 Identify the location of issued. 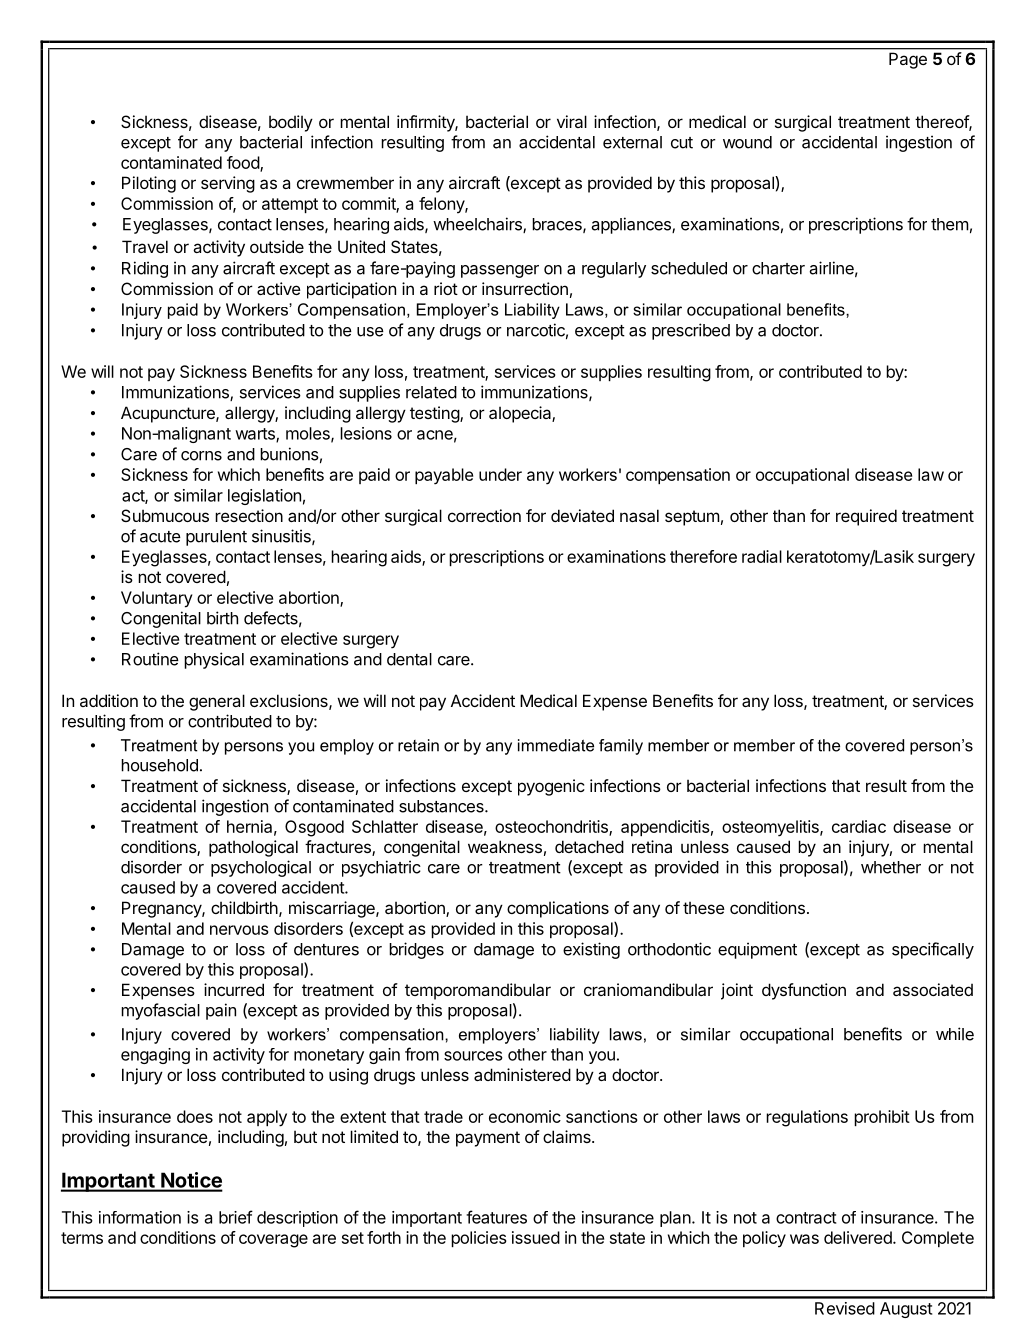
(536, 1237).
